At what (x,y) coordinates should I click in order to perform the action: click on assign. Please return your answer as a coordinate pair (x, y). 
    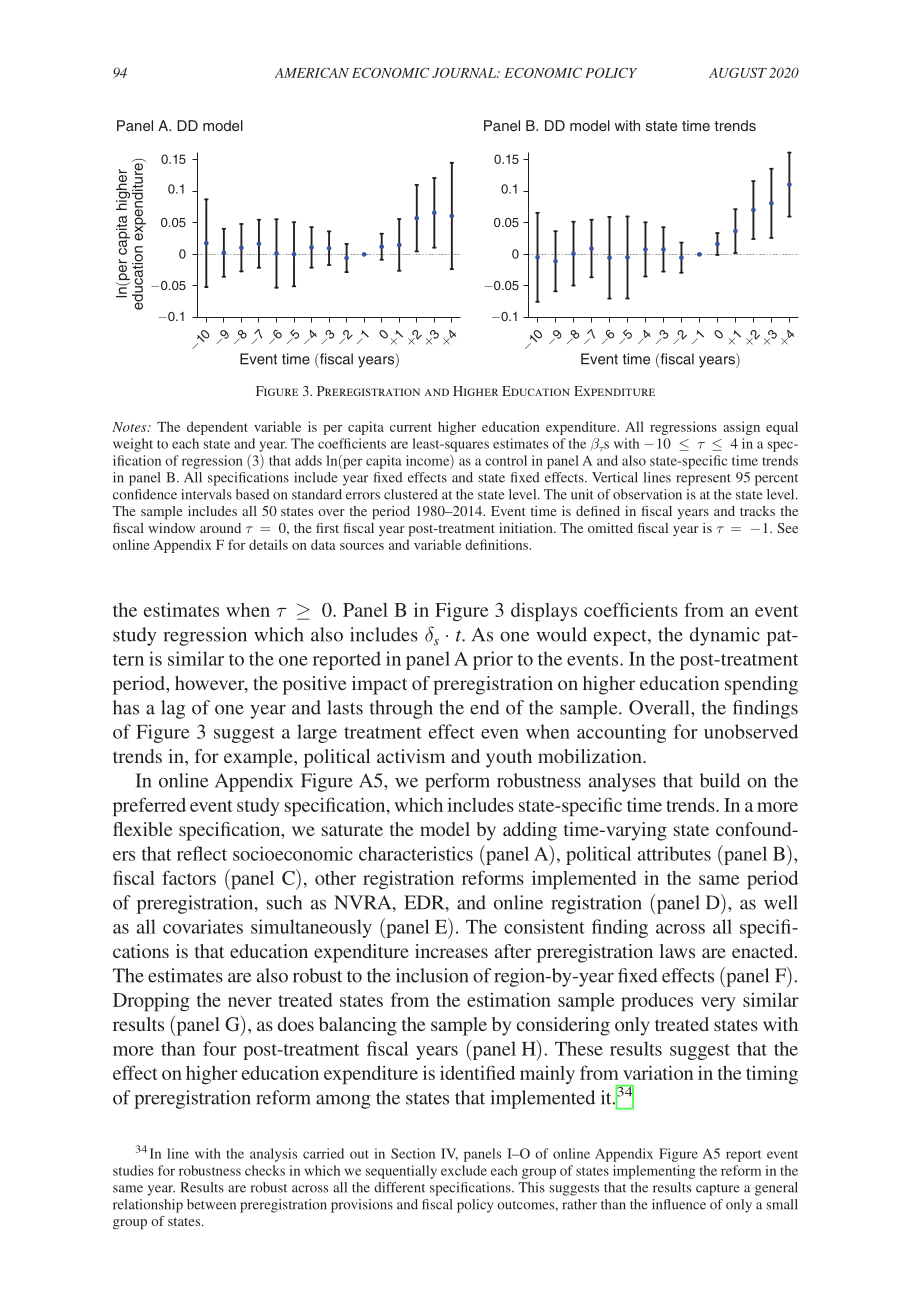
    Looking at the image, I should click on (741, 428).
